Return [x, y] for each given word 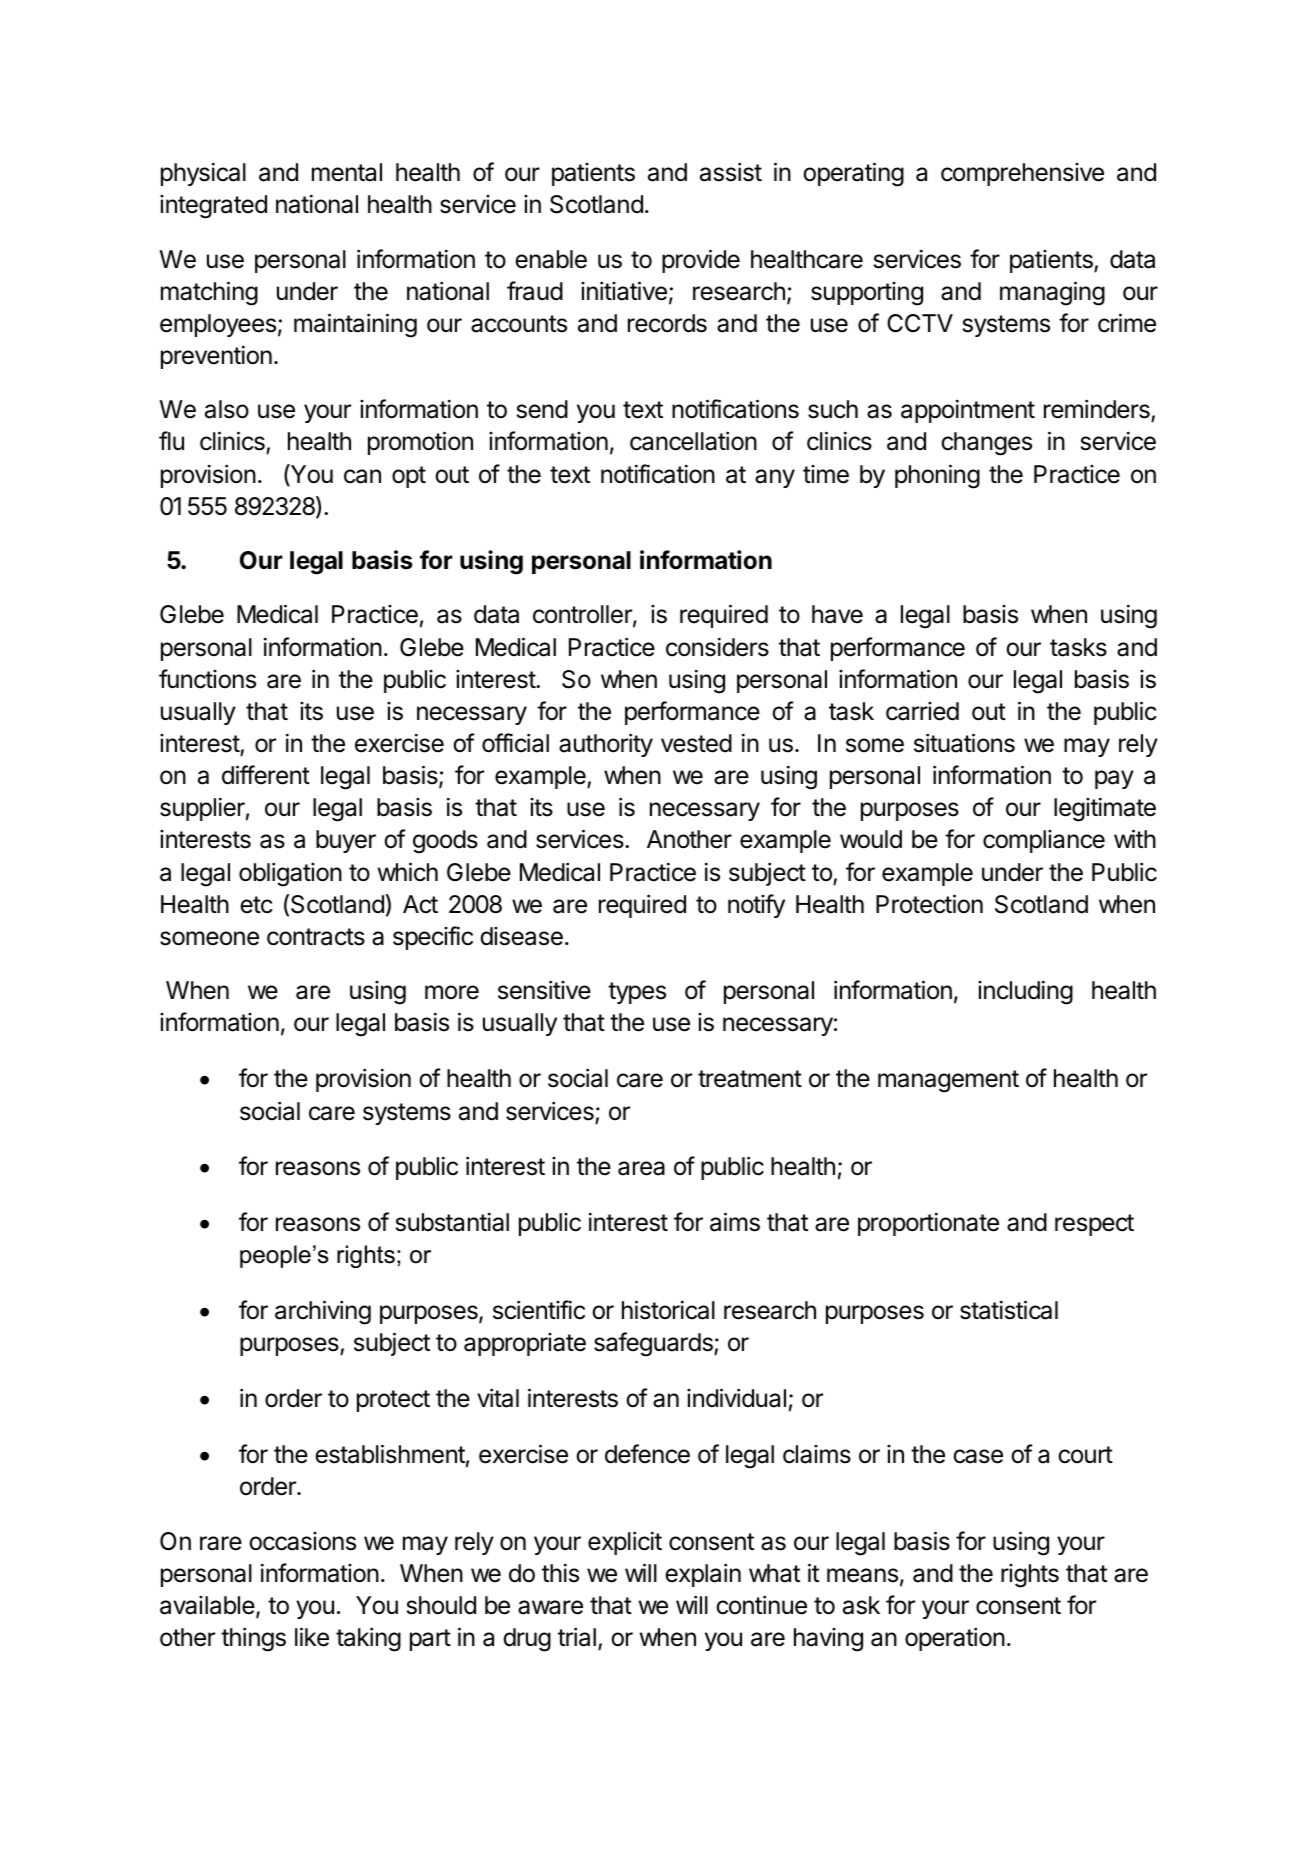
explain [703, 1575]
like [312, 1637]
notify [756, 906]
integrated [213, 207]
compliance [1044, 841]
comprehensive [1022, 174]
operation [955, 1639]
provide [701, 261]
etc [256, 905]
